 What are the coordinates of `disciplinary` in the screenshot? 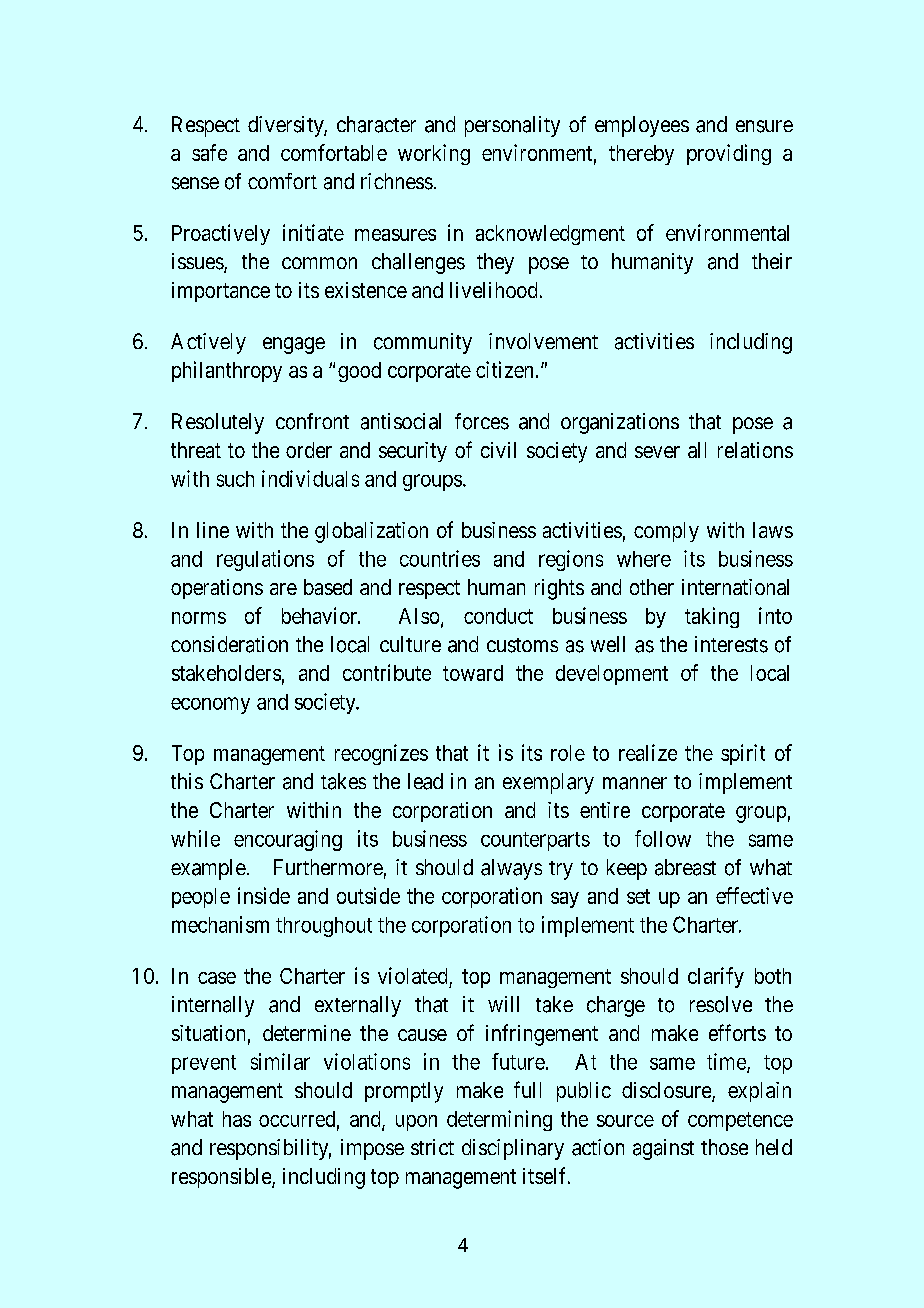 It's located at (513, 1149).
